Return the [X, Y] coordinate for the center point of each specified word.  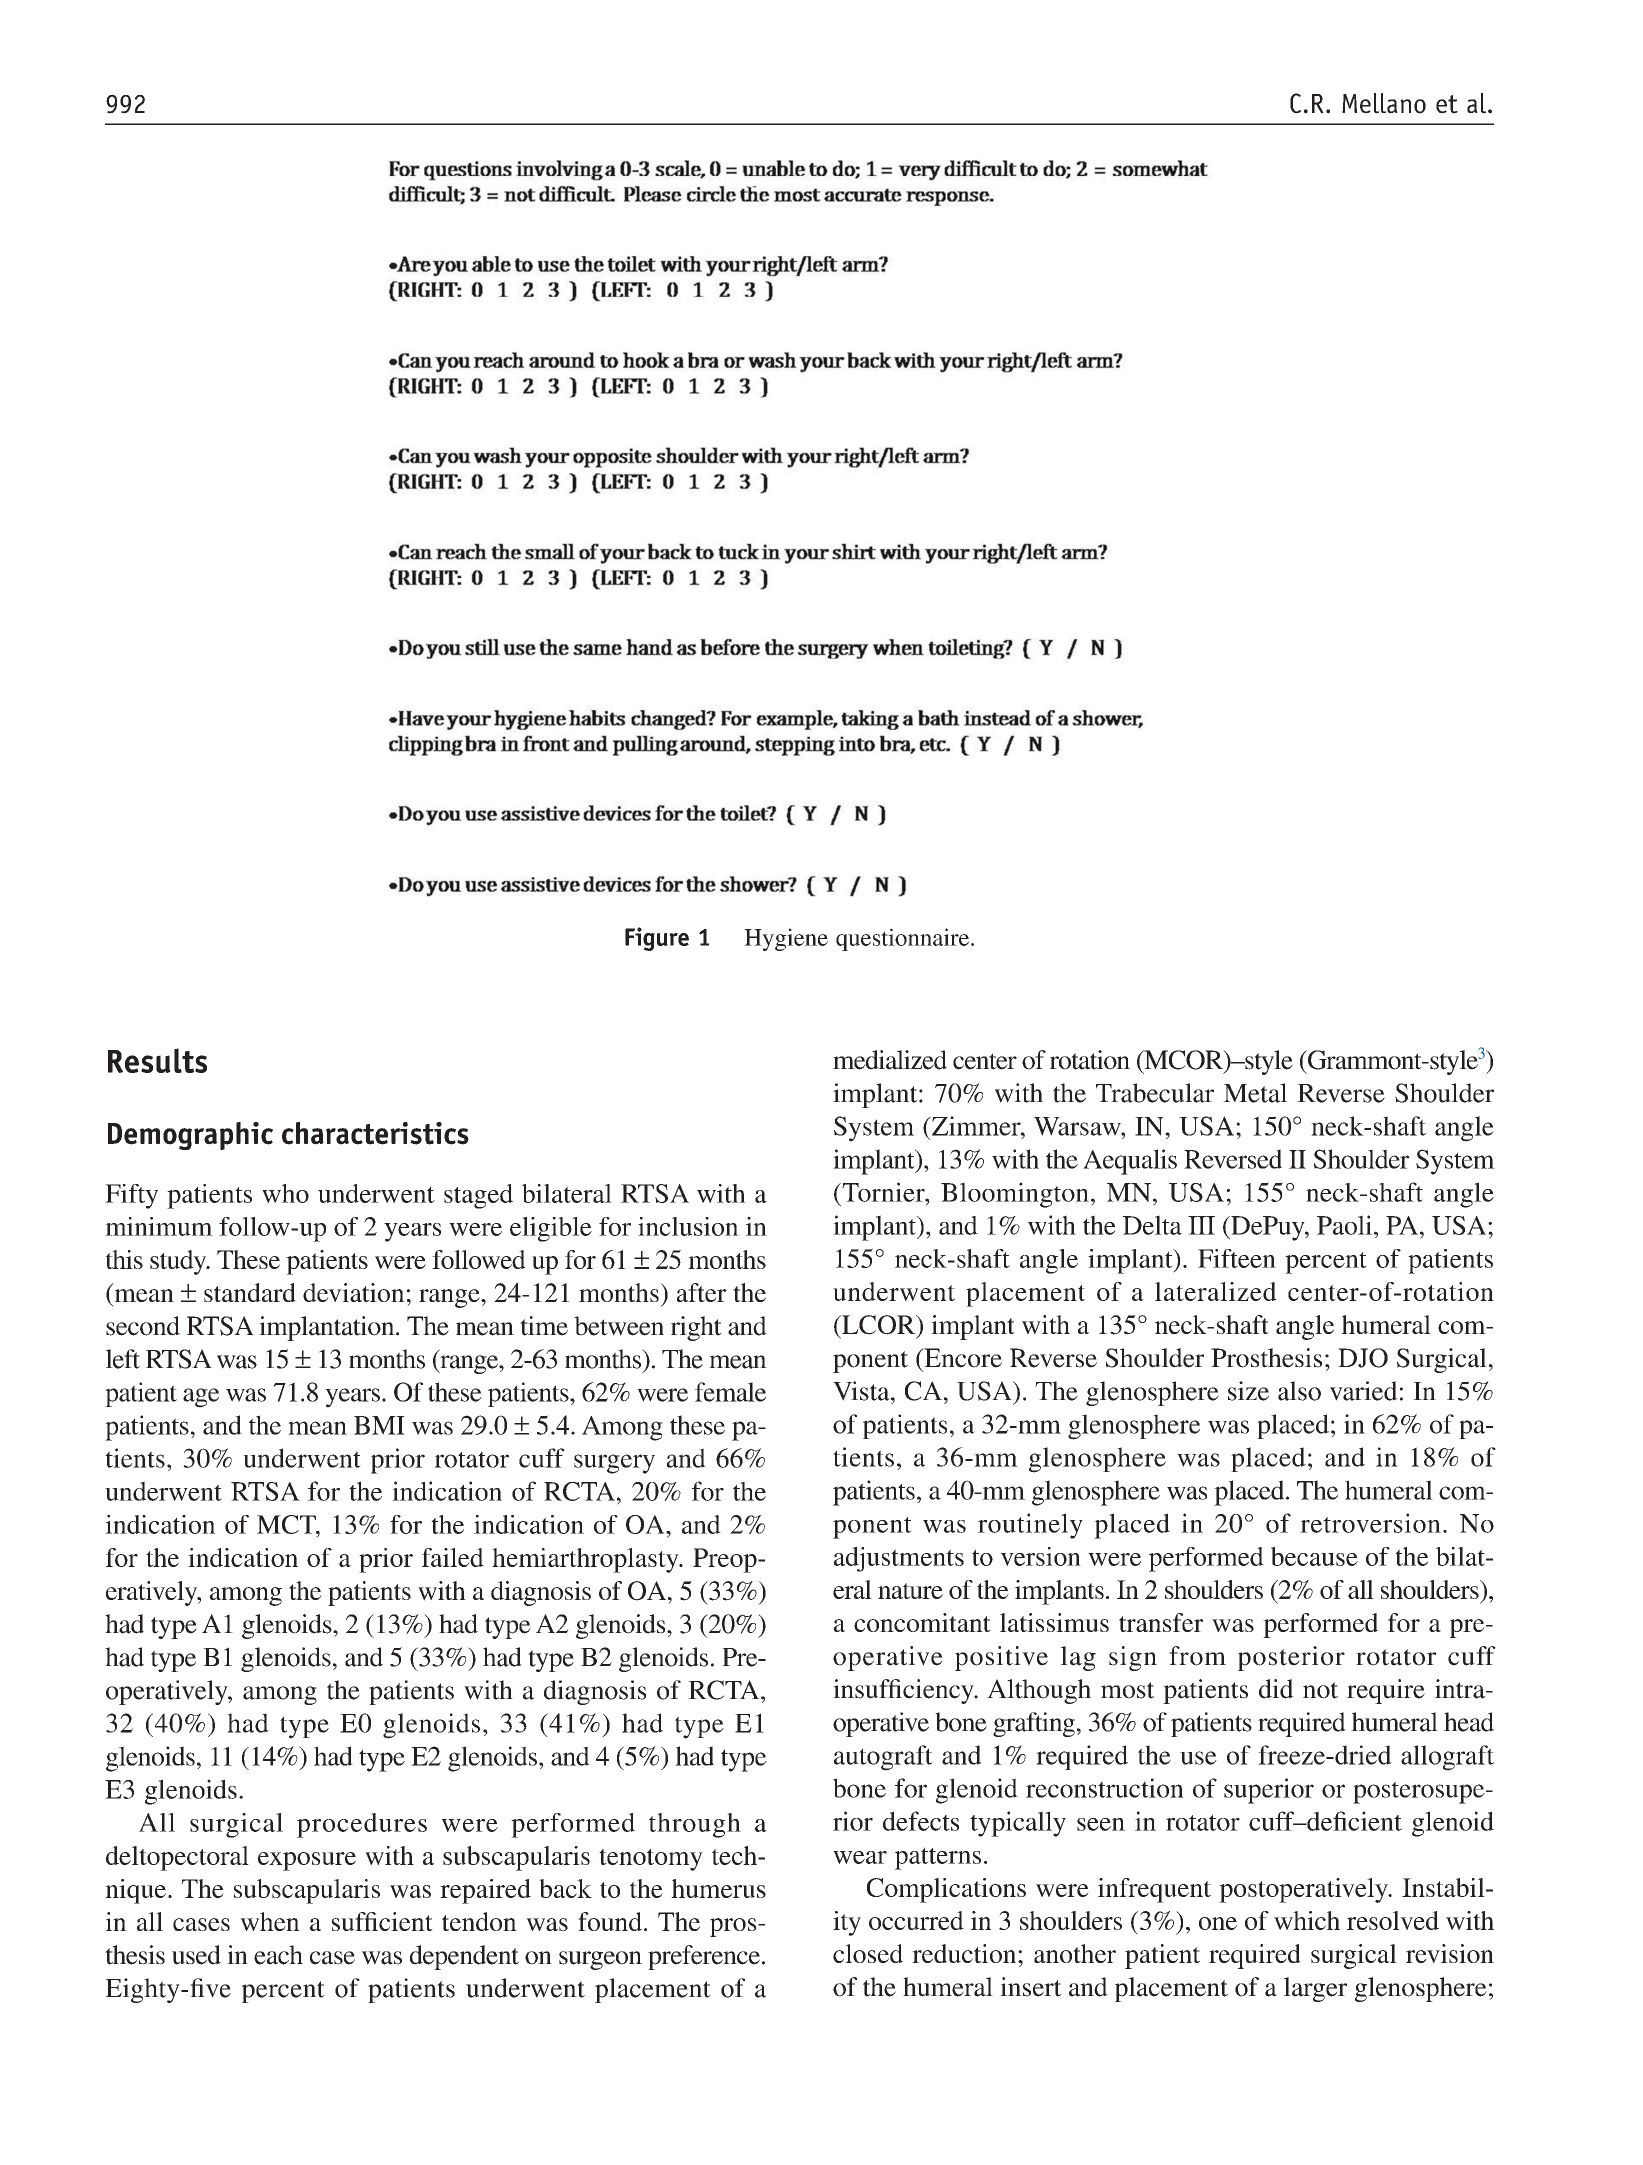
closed [868, 1953]
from [1197, 1656]
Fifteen [1237, 1258]
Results [157, 1060]
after [702, 1292]
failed [453, 1557]
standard [250, 1292]
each [278, 1955]
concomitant [922, 1622]
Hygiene [786, 939]
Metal [1255, 1093]
